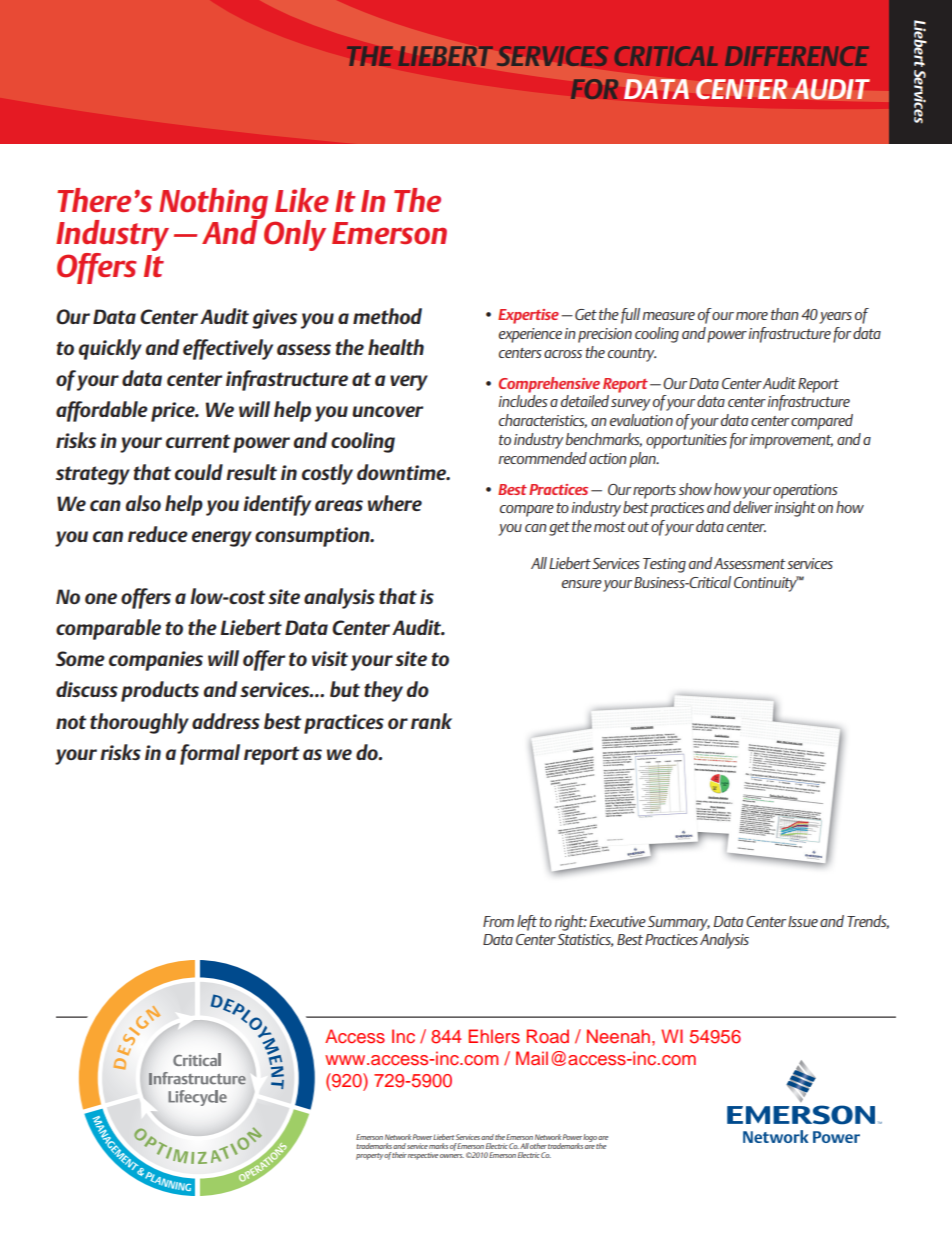  What do you see at coordinates (582, 584) in the page?
I see `ensure` at bounding box center [582, 584].
